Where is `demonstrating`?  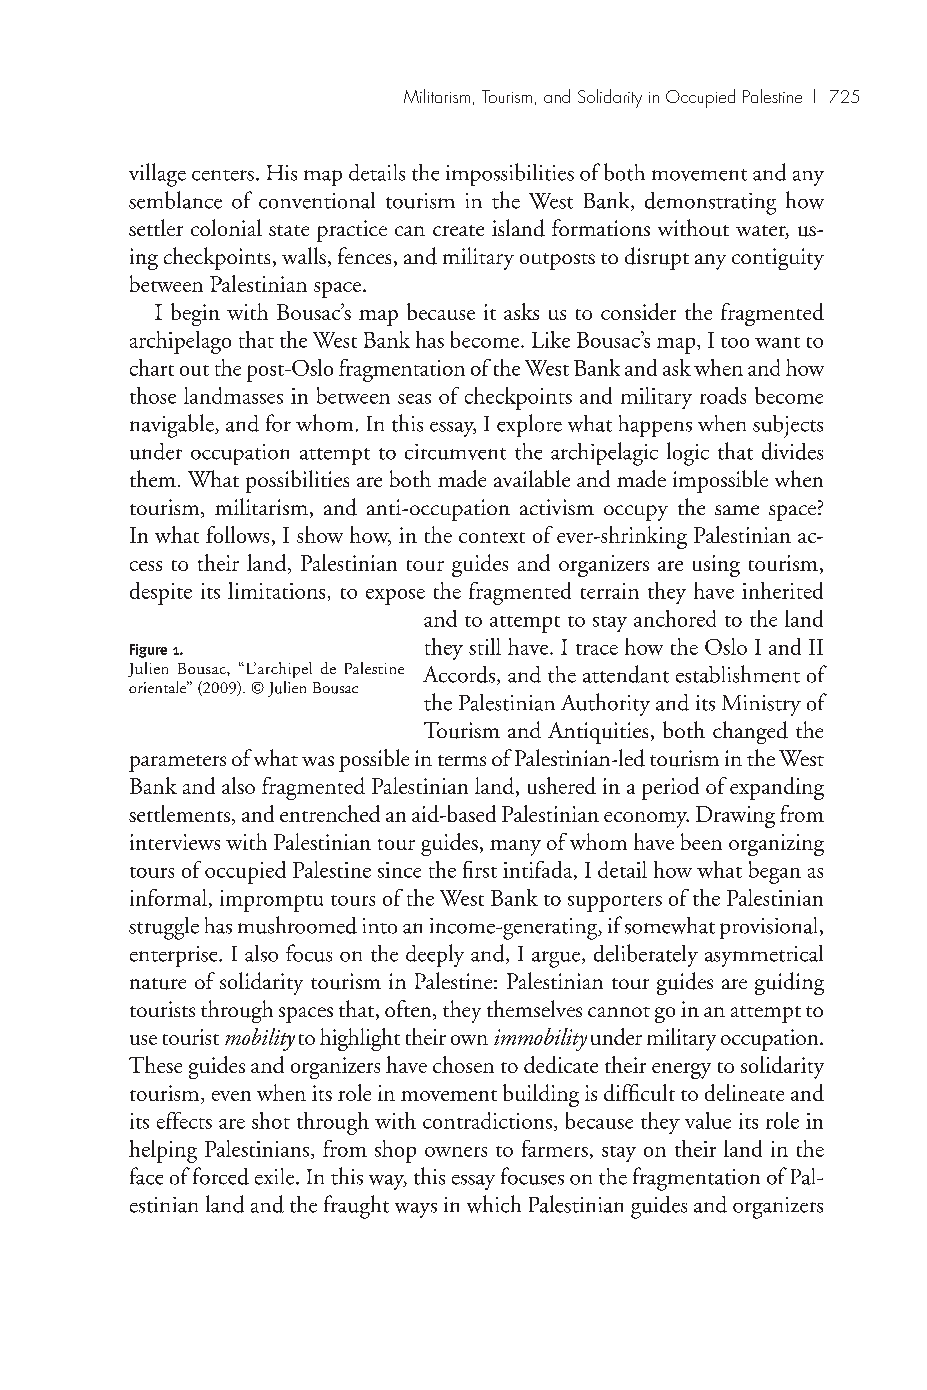 demonstrating is located at coordinates (710, 203).
